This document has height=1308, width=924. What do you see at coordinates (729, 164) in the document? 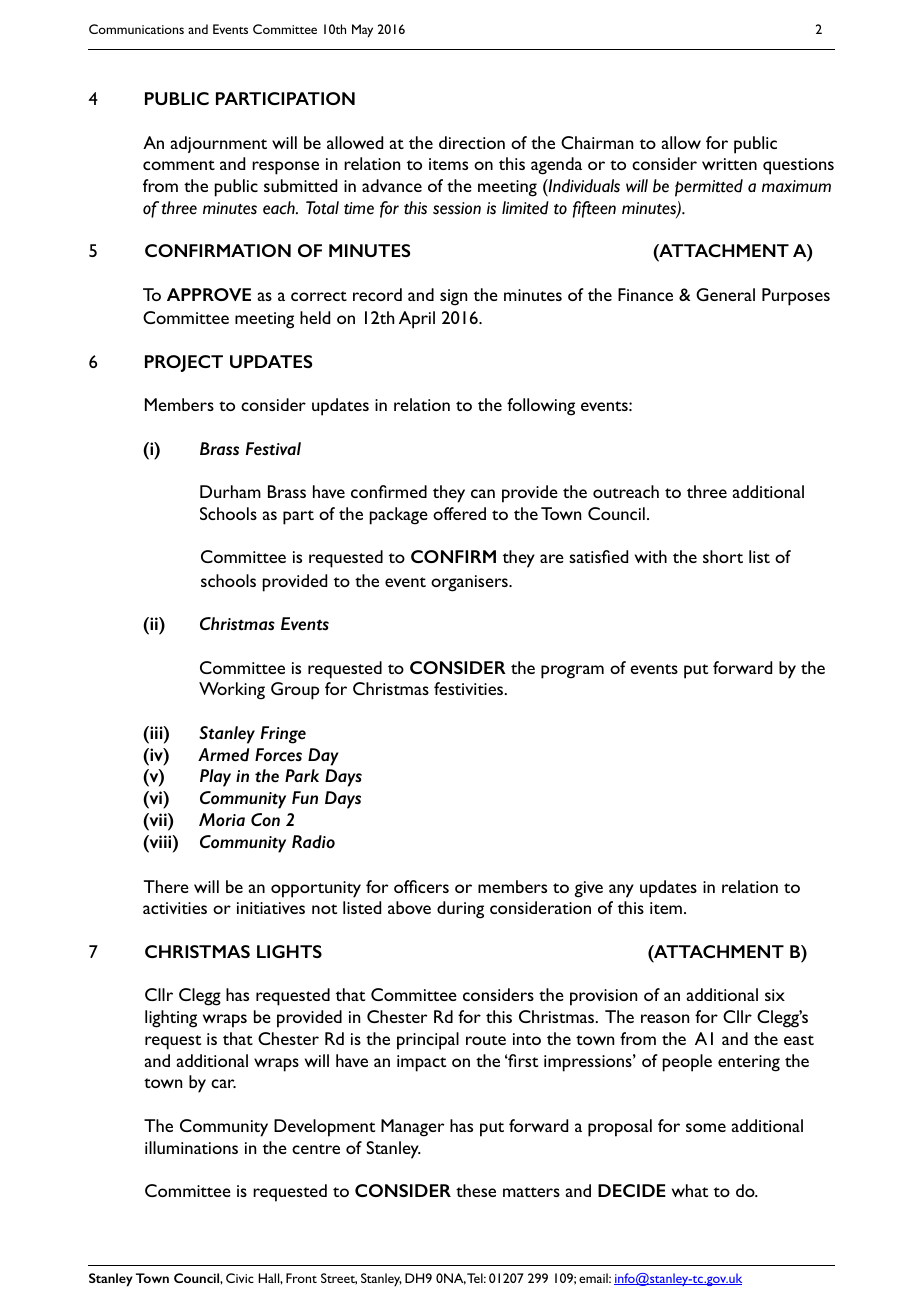
I see `written` at bounding box center [729, 164].
